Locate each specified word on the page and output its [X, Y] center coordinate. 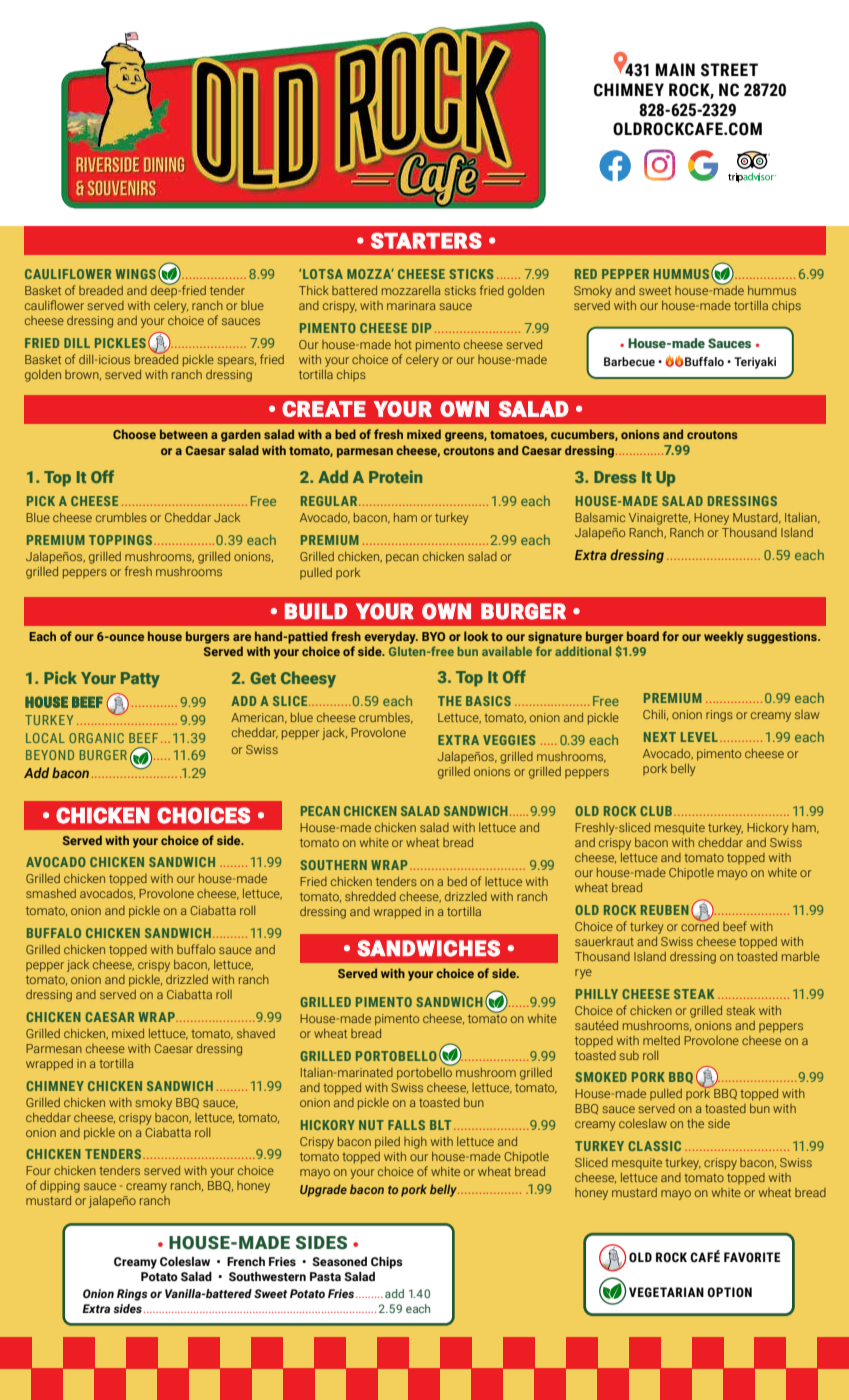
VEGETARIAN [666, 1292]
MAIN [675, 69]
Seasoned [339, 1261]
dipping [60, 1187]
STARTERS [426, 240]
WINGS [136, 274]
